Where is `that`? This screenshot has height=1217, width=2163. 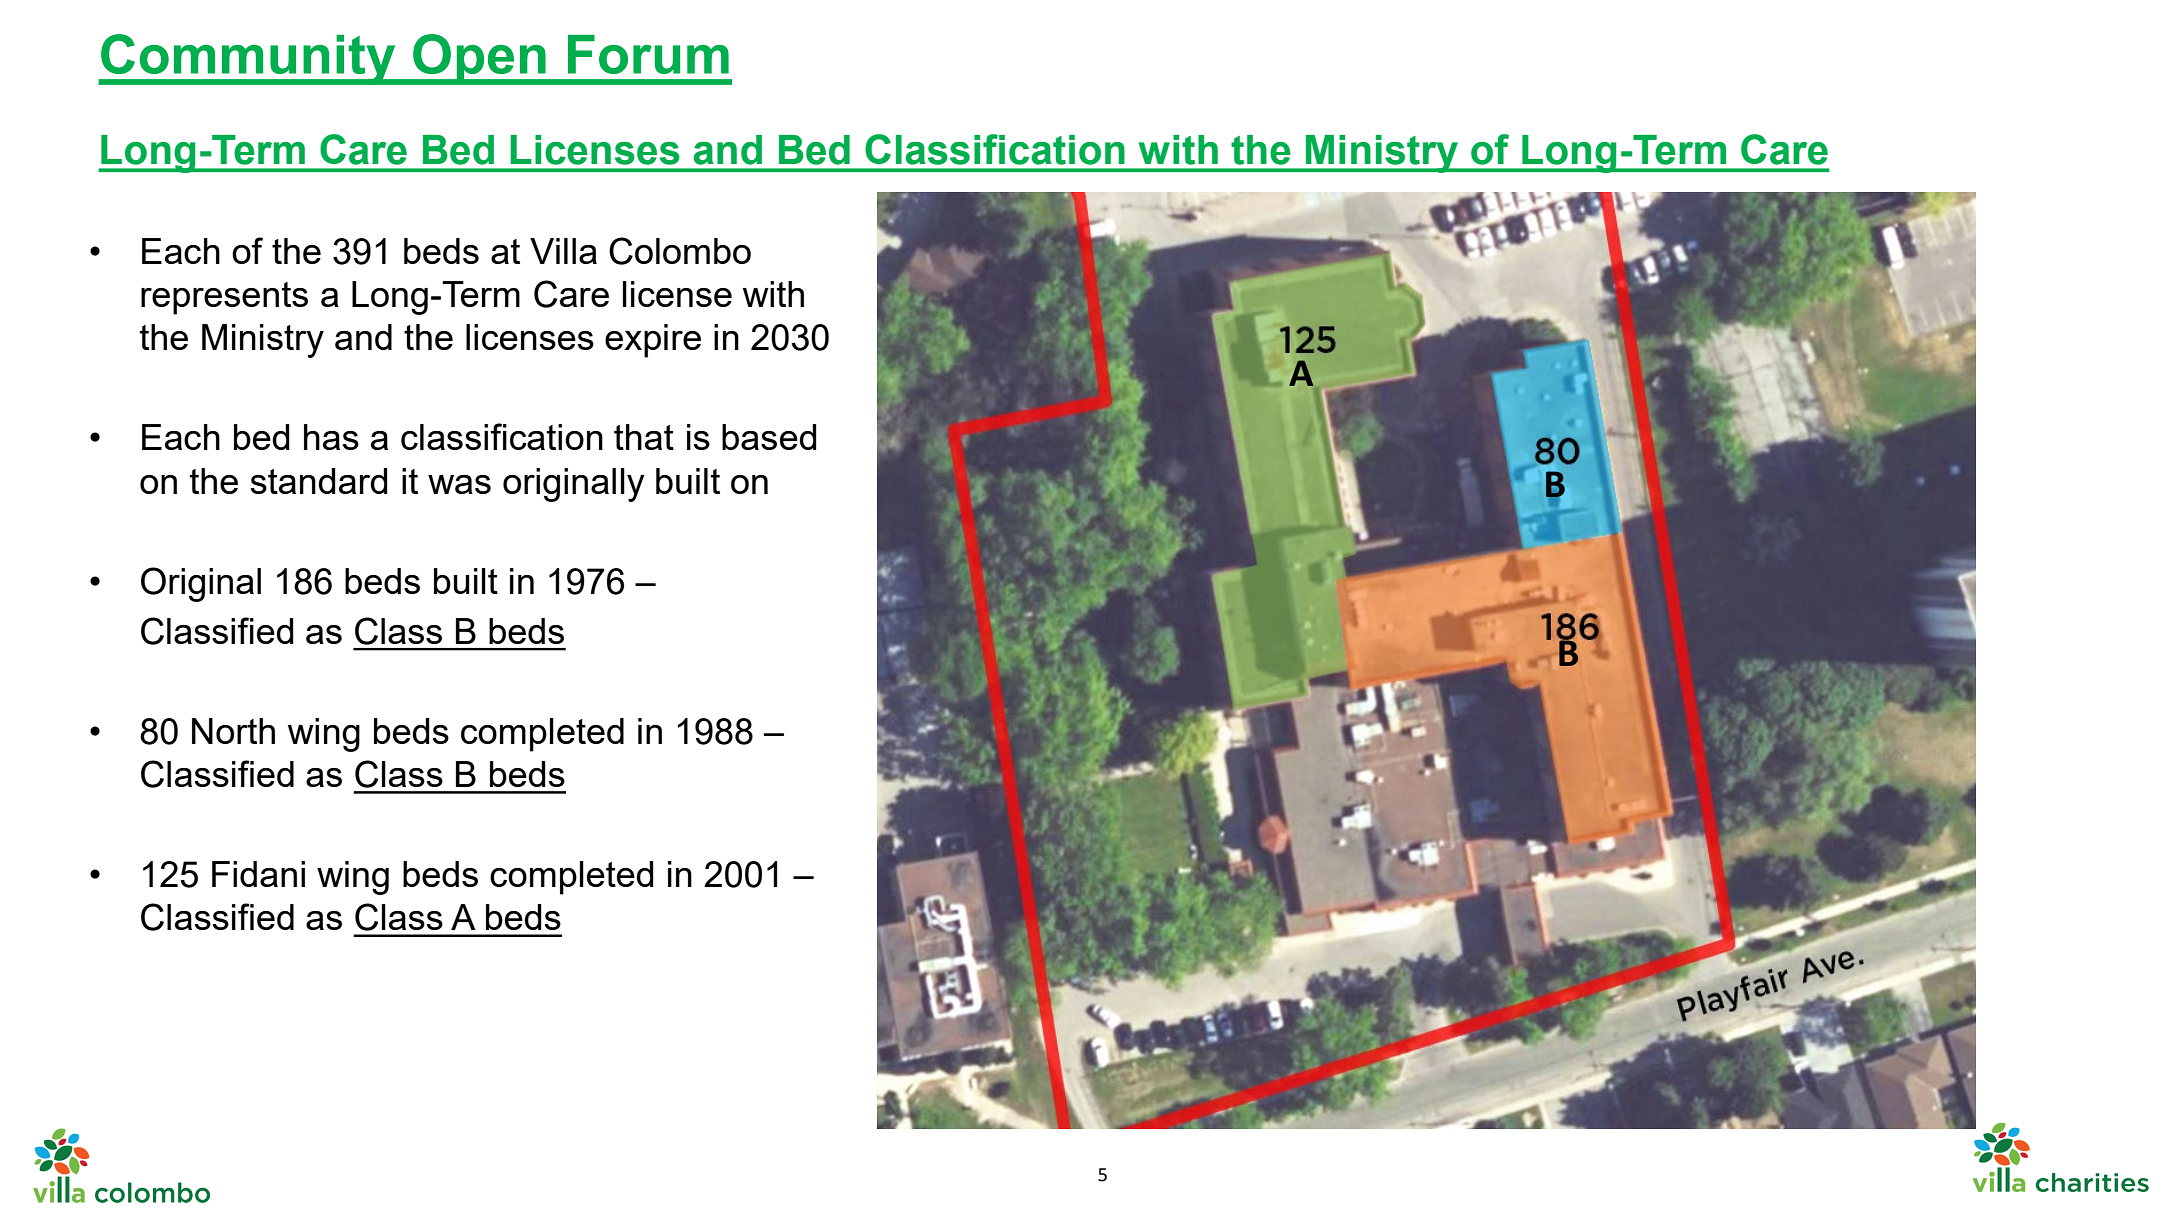 that is located at coordinates (644, 437).
